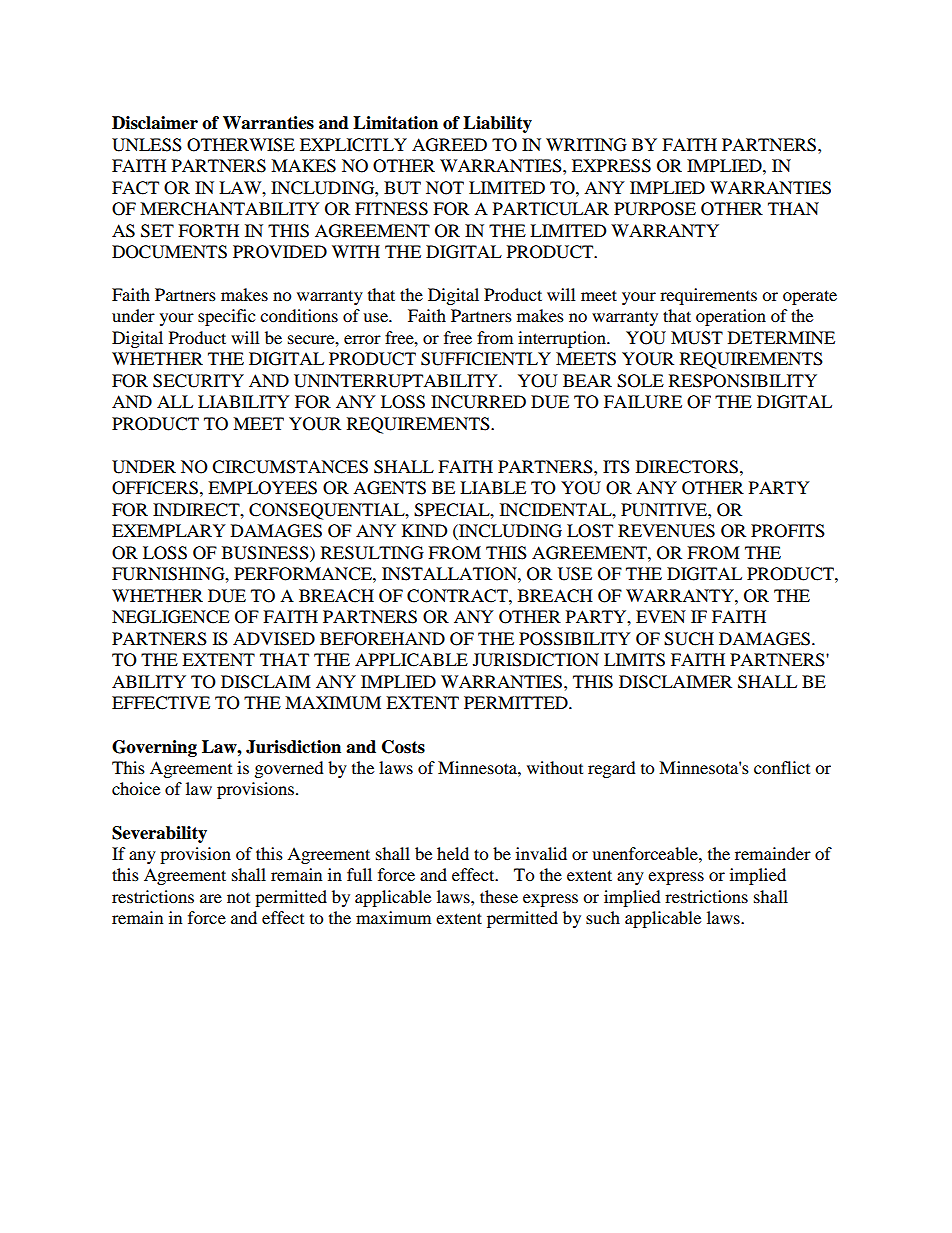 The height and width of the screenshot is (1233, 952). Describe the element at coordinates (453, 853) in the screenshot. I see `held` at that location.
